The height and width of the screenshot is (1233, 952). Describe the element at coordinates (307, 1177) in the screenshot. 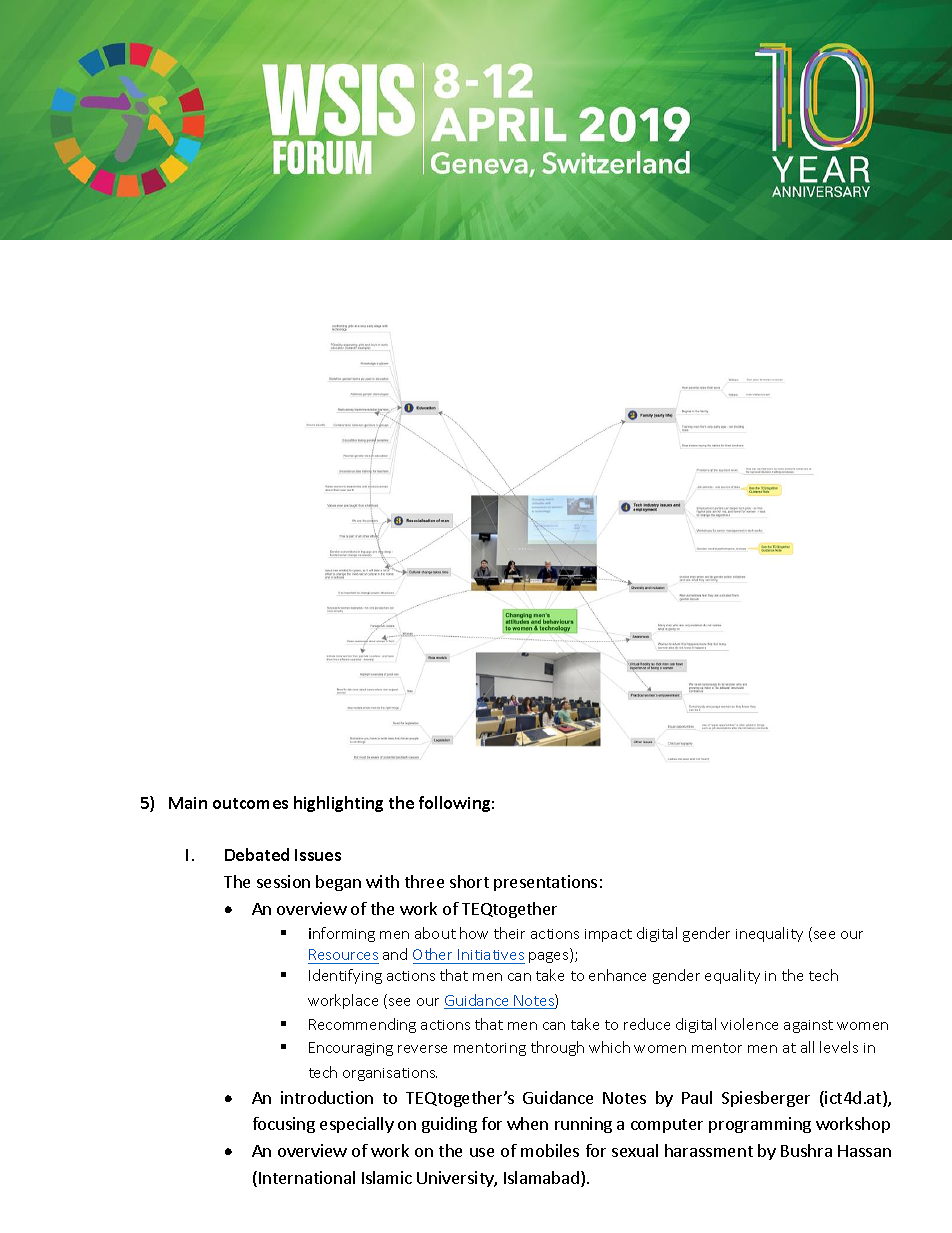

I see `International` at that location.
